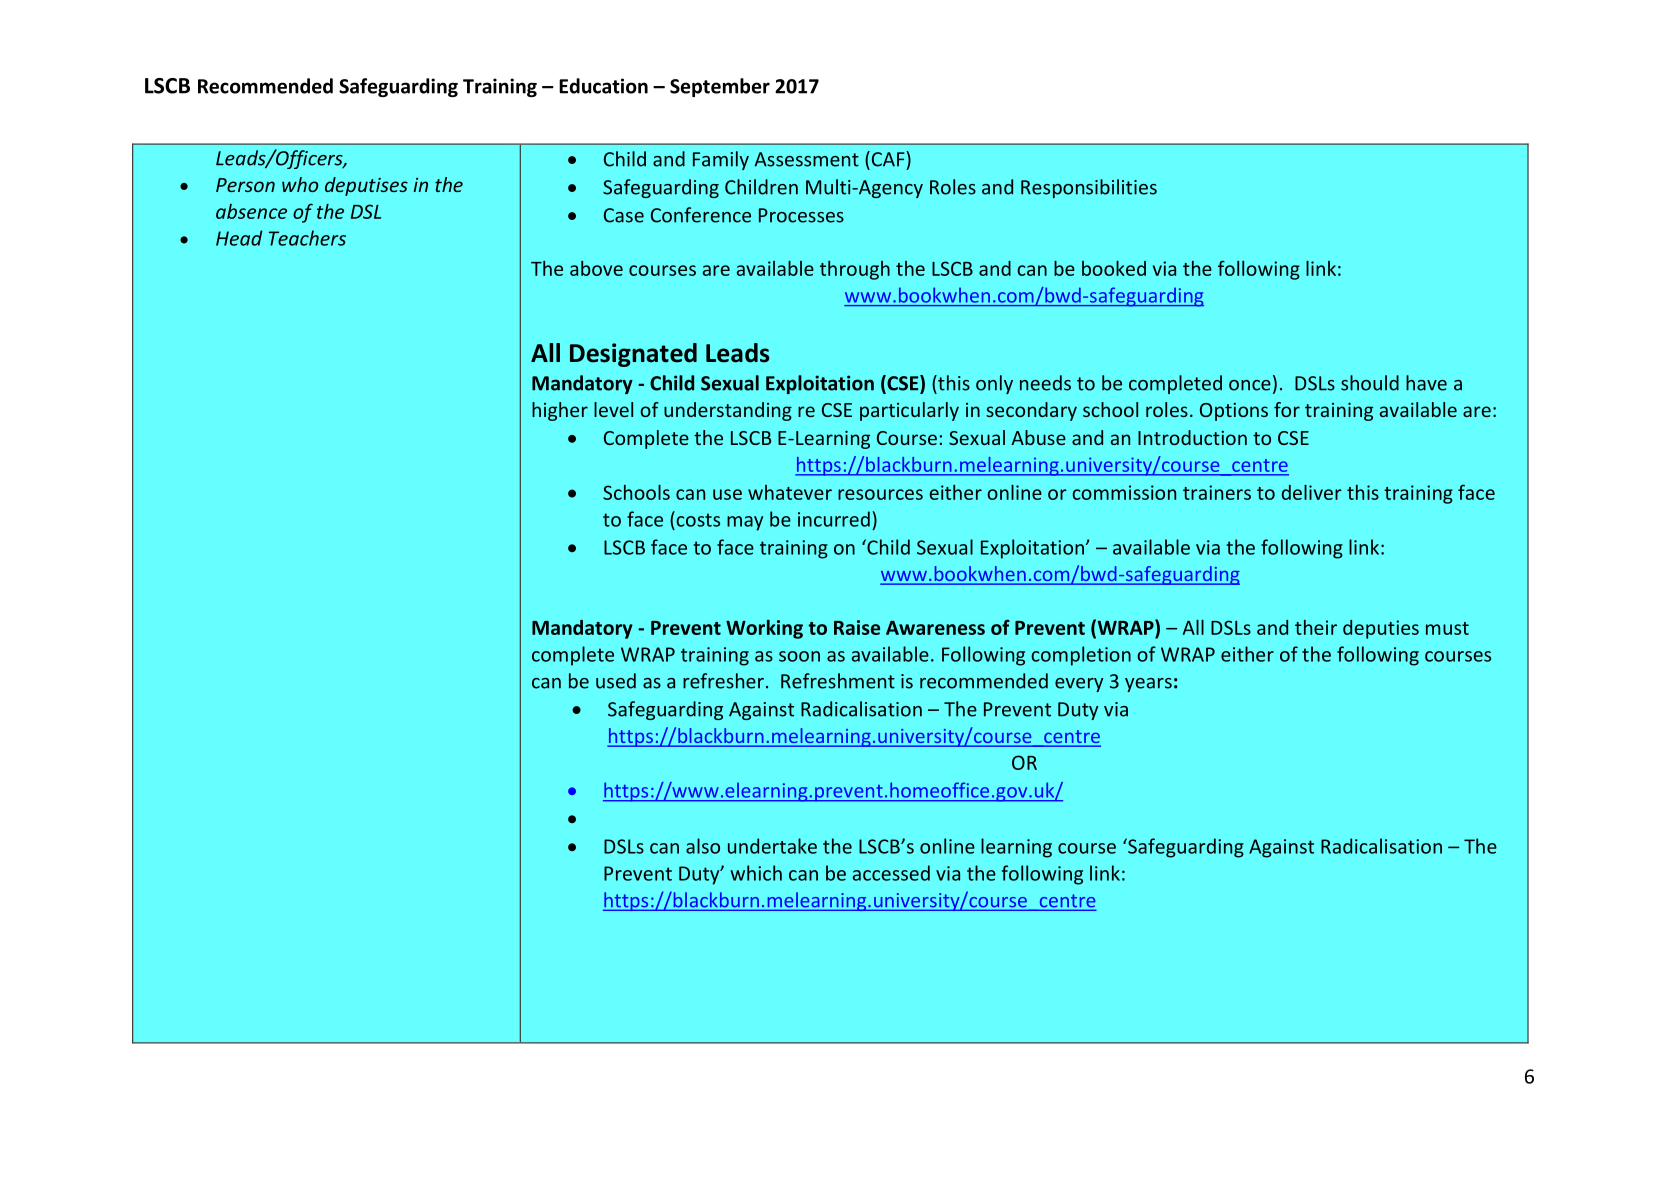 This image has height=1187, width=1678. What do you see at coordinates (720, 87) in the image?
I see `September` at bounding box center [720, 87].
